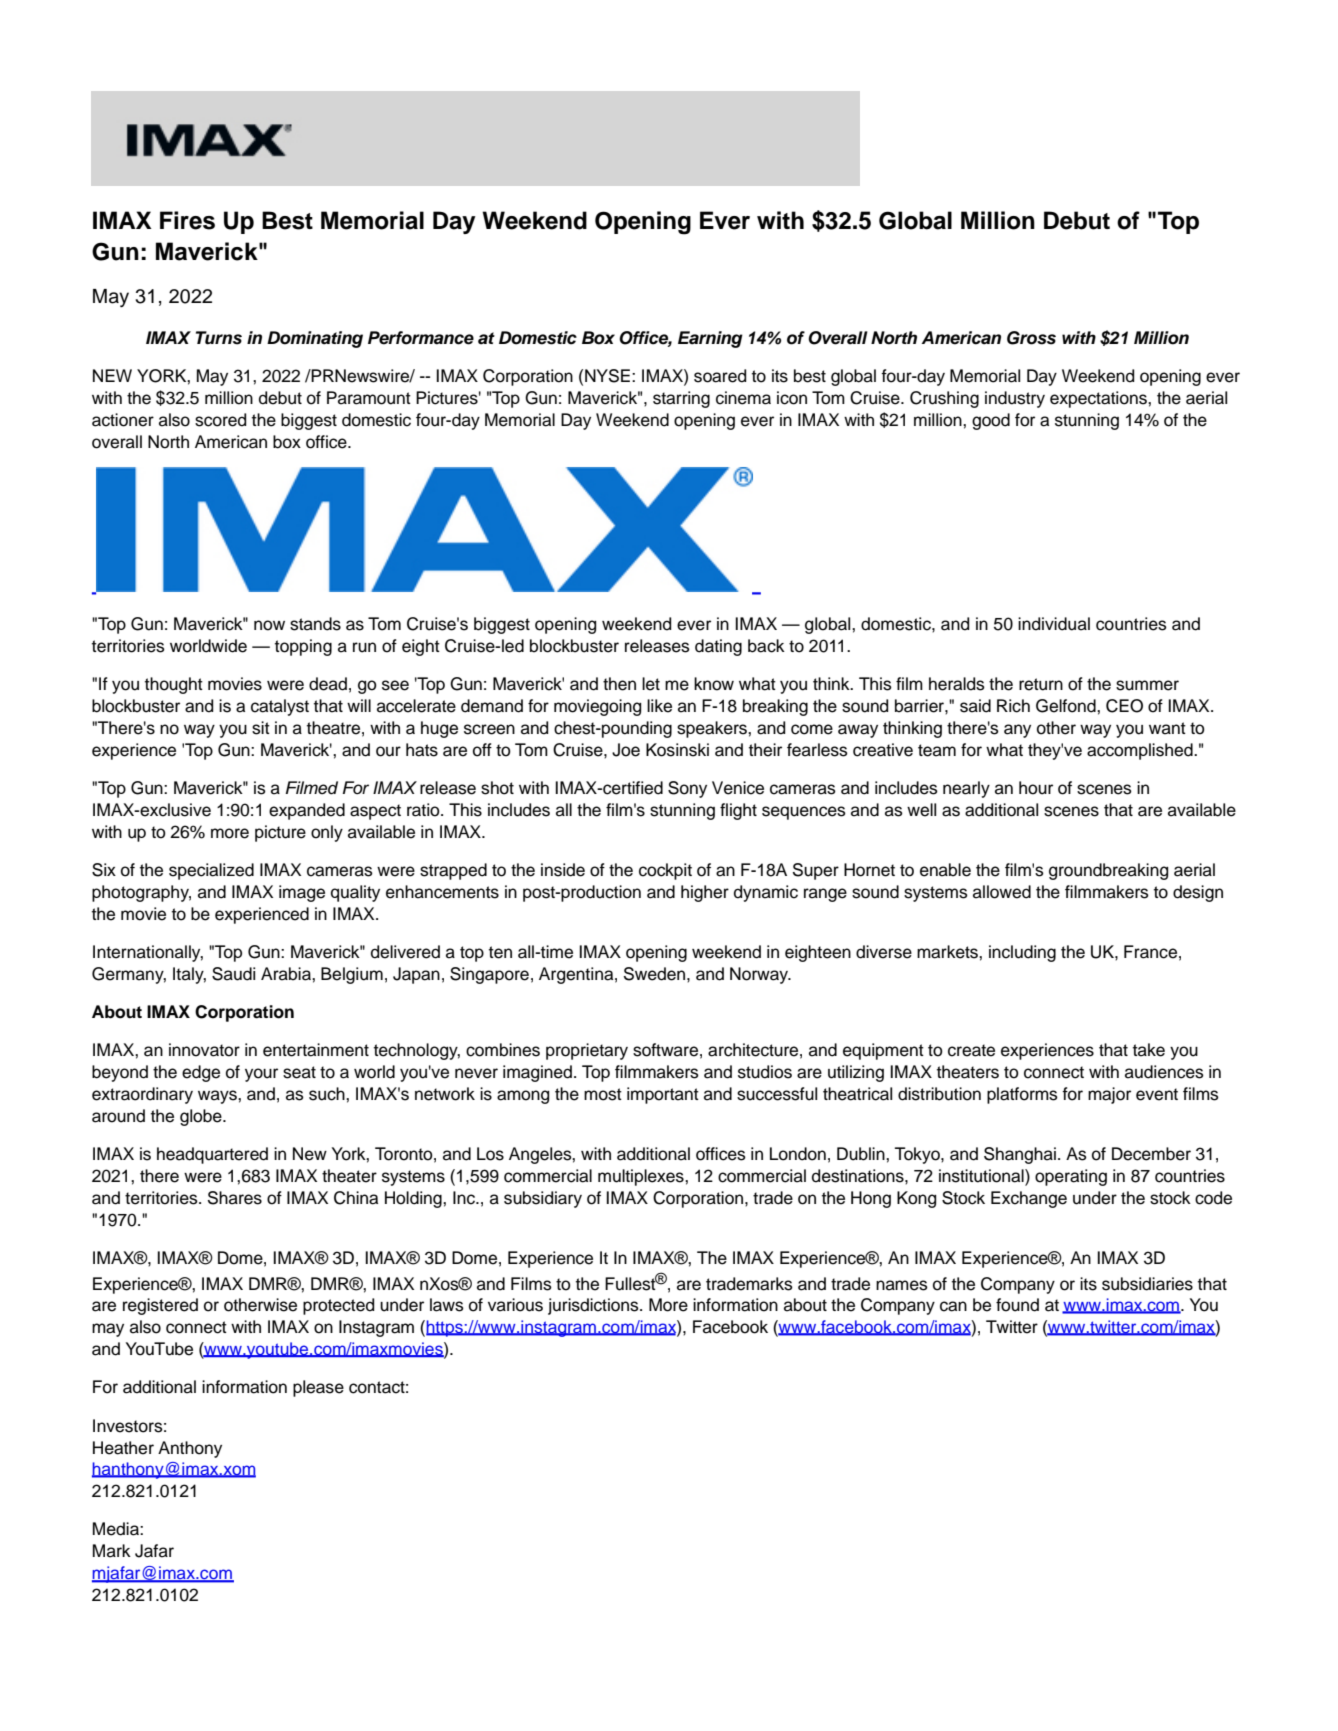 The width and height of the document is (1338, 1731). Describe the element at coordinates (1109, 1095) in the document. I see `major` at that location.
